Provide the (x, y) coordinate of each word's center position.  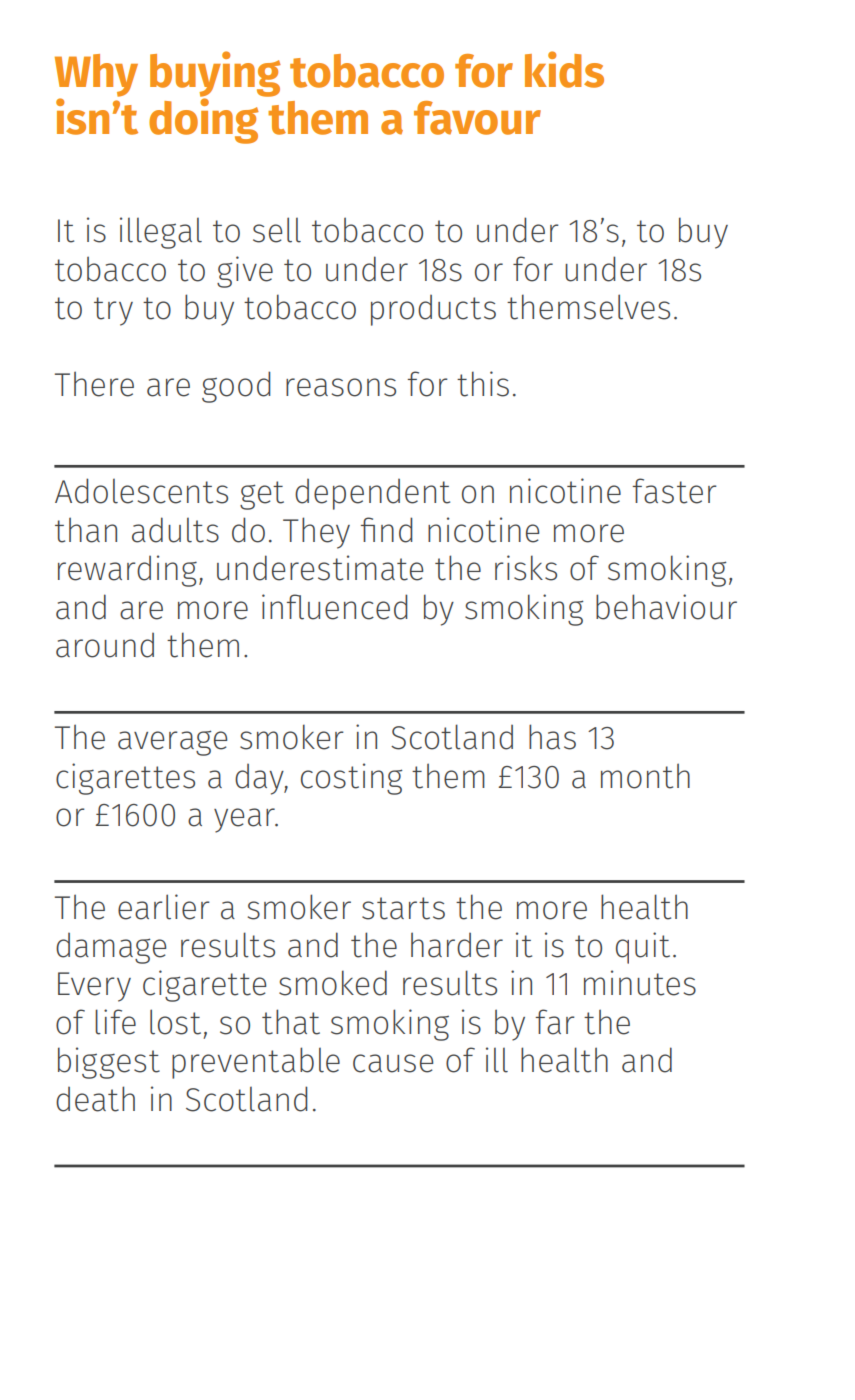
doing (204, 120)
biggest (109, 1063)
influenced (335, 607)
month (645, 776)
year (245, 820)
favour (477, 118)
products (433, 310)
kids (564, 69)
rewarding (127, 571)
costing (352, 779)
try (113, 311)
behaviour (666, 607)
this (483, 384)
